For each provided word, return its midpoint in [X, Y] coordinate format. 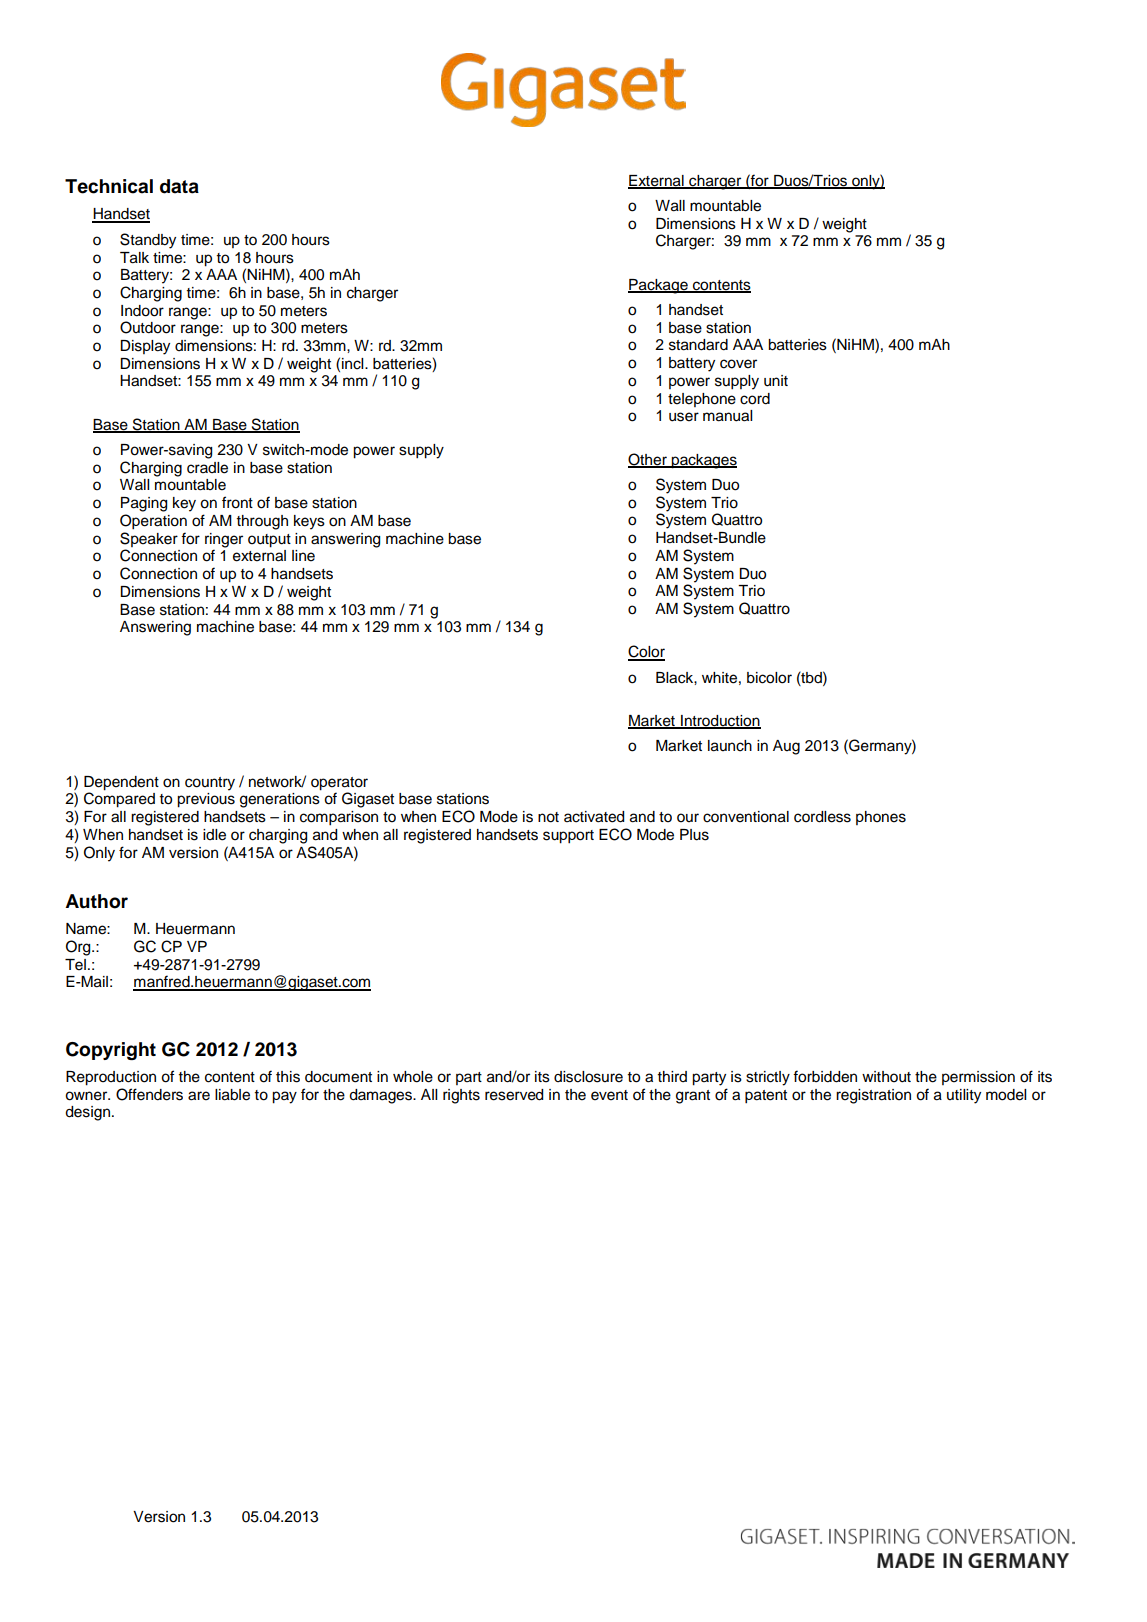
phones [881, 818]
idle [214, 835]
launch [730, 746]
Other [648, 460]
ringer [224, 541]
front [237, 502]
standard [698, 345]
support [568, 837]
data [179, 186]
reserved [514, 1095]
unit [776, 381]
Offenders [149, 1094]
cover [738, 364]
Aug [786, 747]
